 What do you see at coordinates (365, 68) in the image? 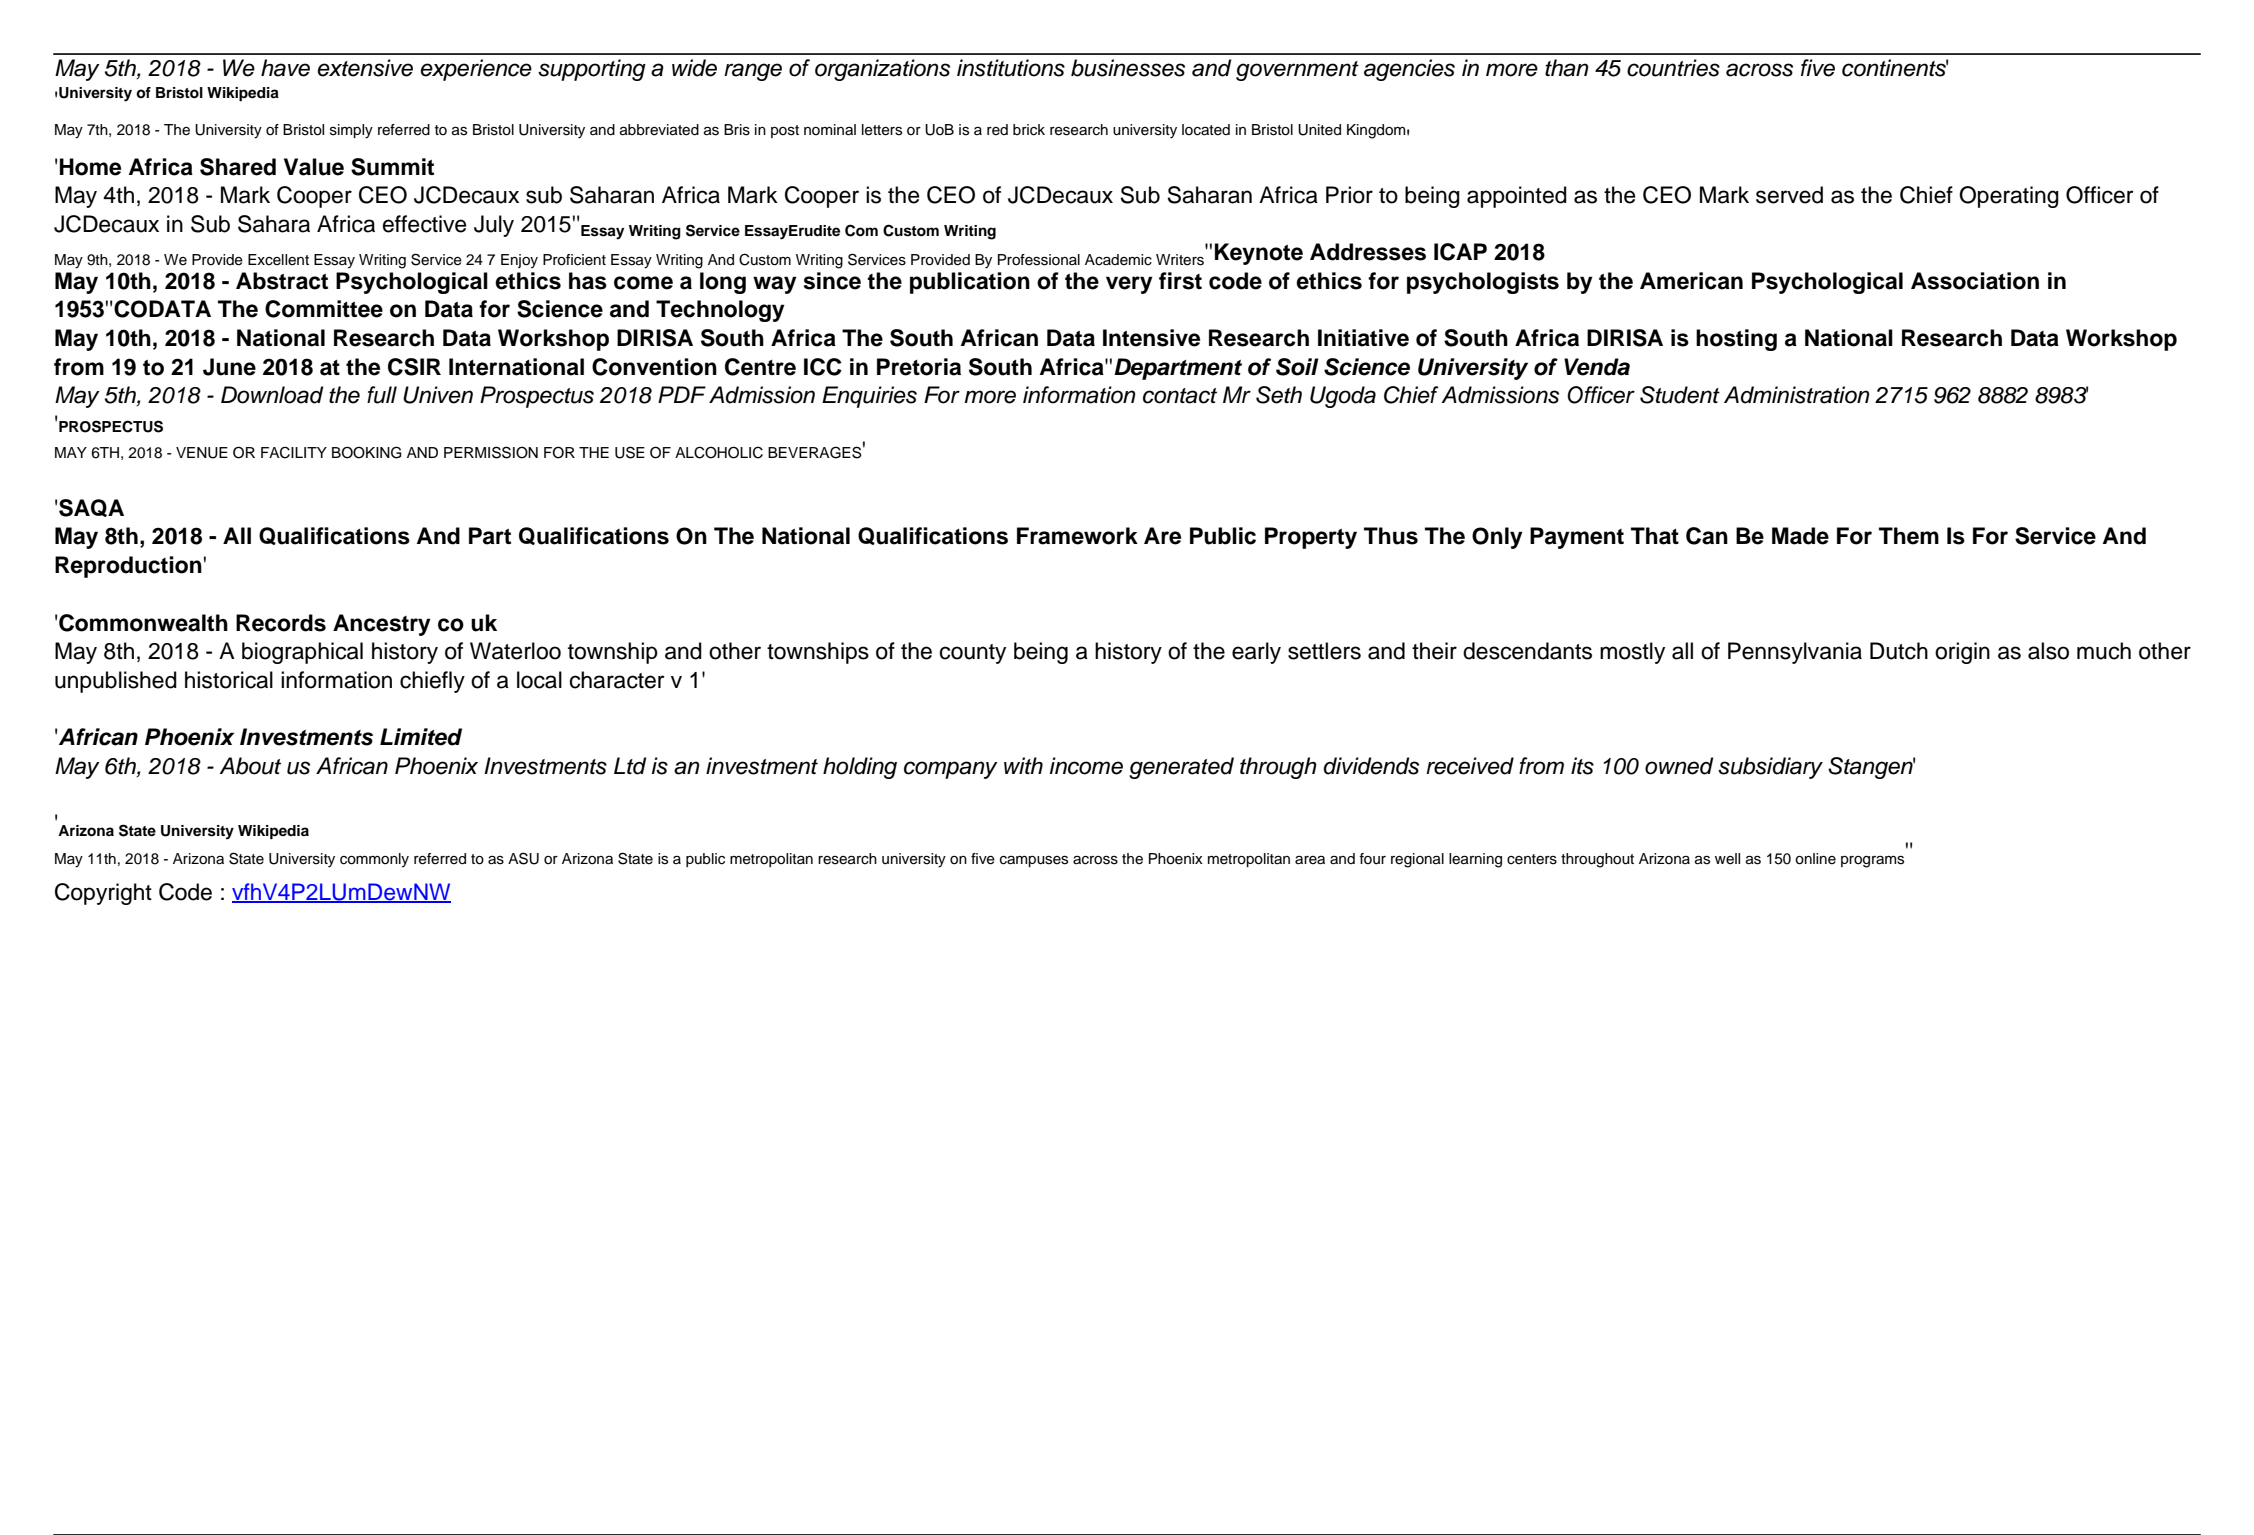
I see `extensive` at bounding box center [365, 68].
